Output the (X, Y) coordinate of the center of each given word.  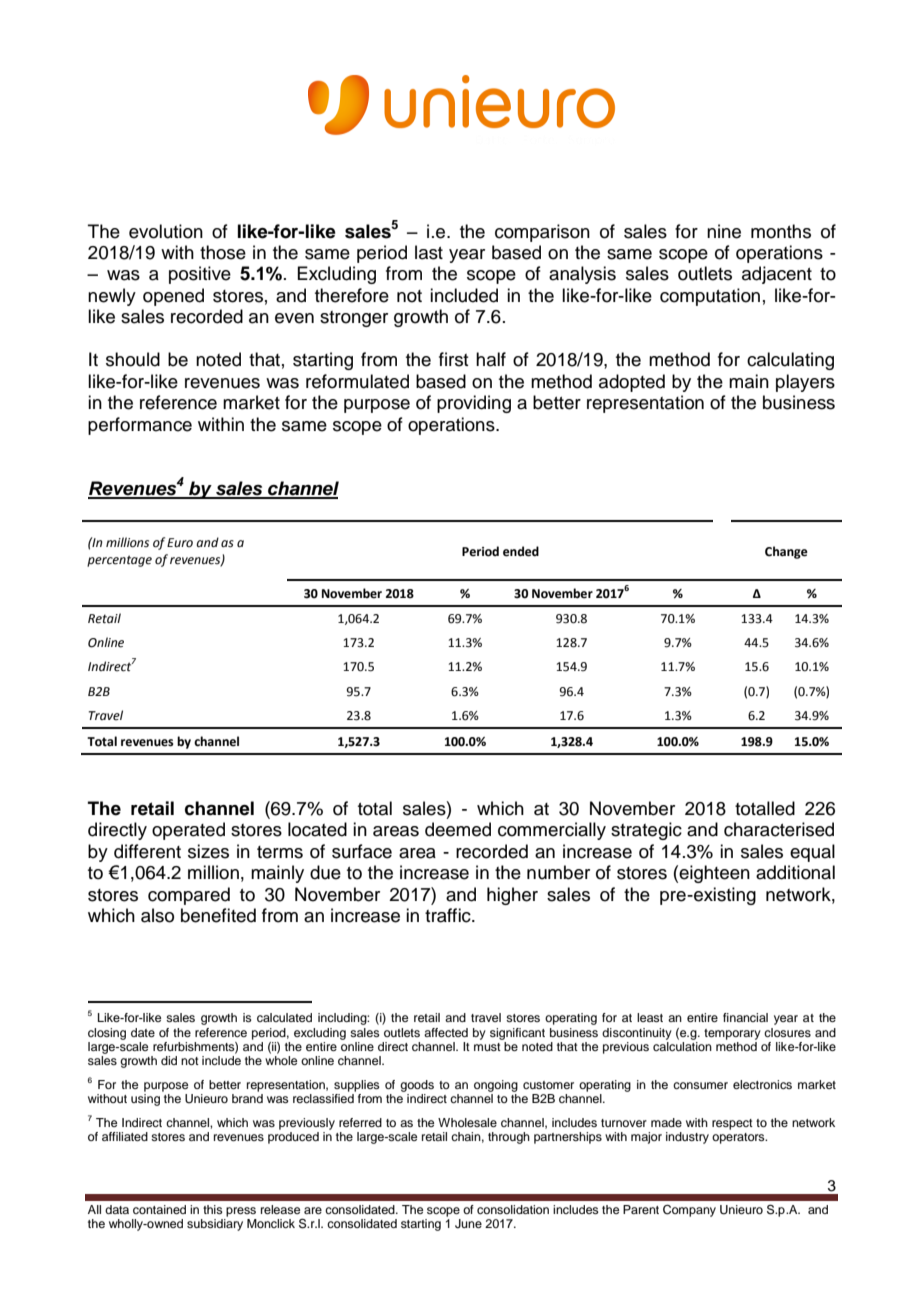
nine (724, 231)
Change (786, 552)
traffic (449, 915)
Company (689, 1211)
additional (795, 872)
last (429, 252)
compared (189, 896)
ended (521, 551)
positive (200, 275)
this (213, 1209)
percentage (119, 561)
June (468, 1224)
